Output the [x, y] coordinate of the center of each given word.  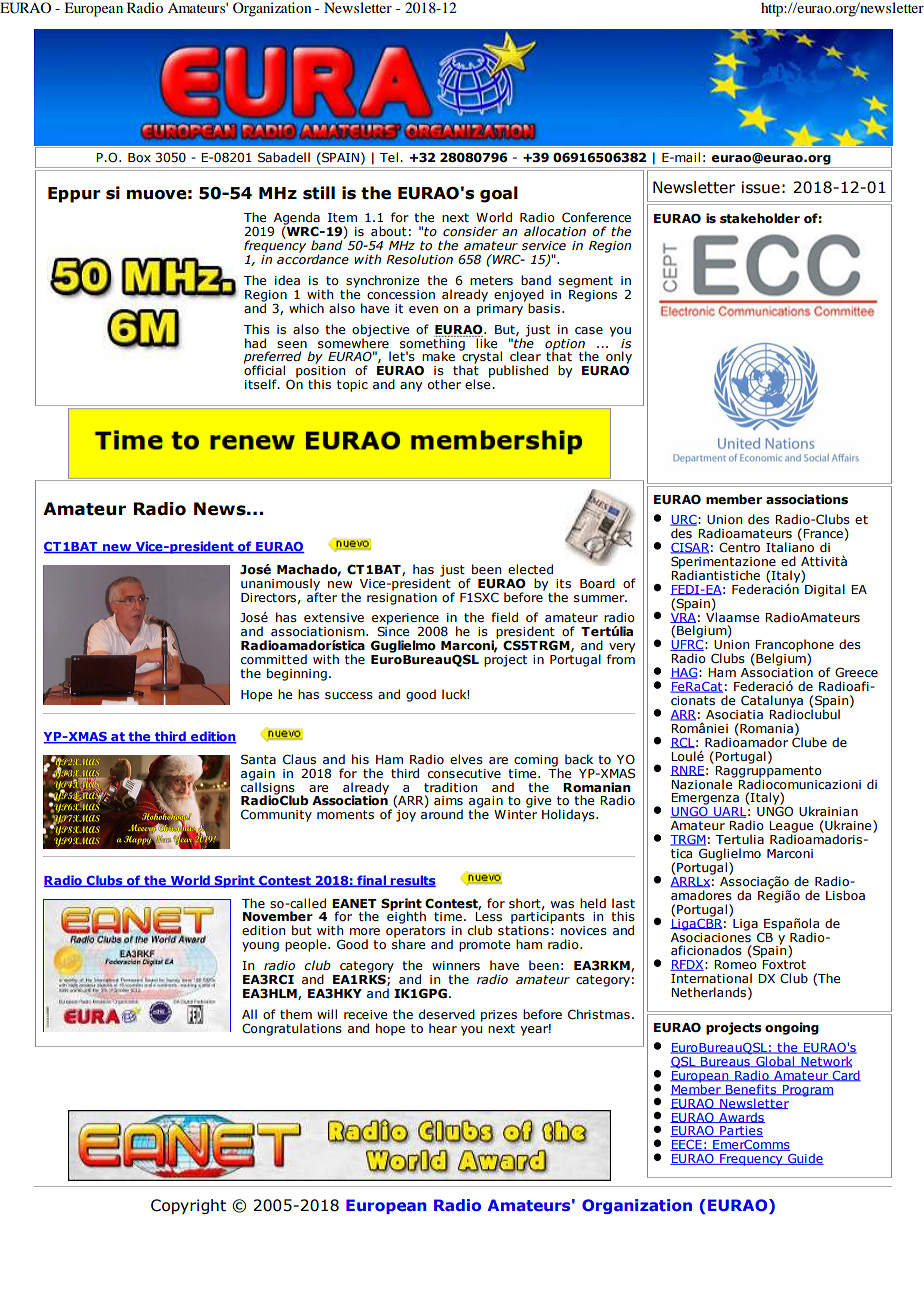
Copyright [188, 1206]
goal [499, 194]
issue [761, 187]
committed [274, 659]
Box [139, 157]
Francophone [793, 646]
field [504, 617]
